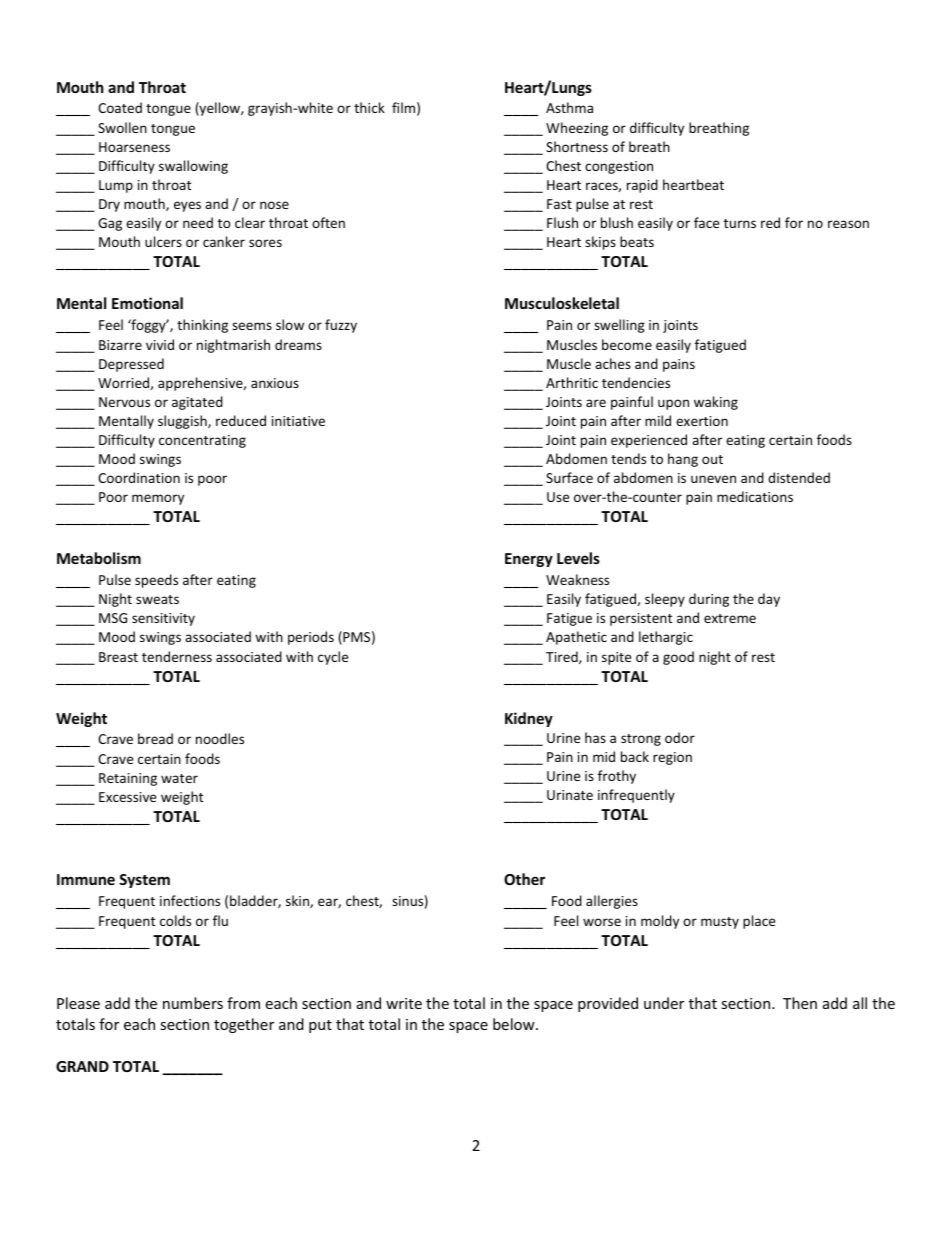  I want to click on thick, so click(369, 107).
